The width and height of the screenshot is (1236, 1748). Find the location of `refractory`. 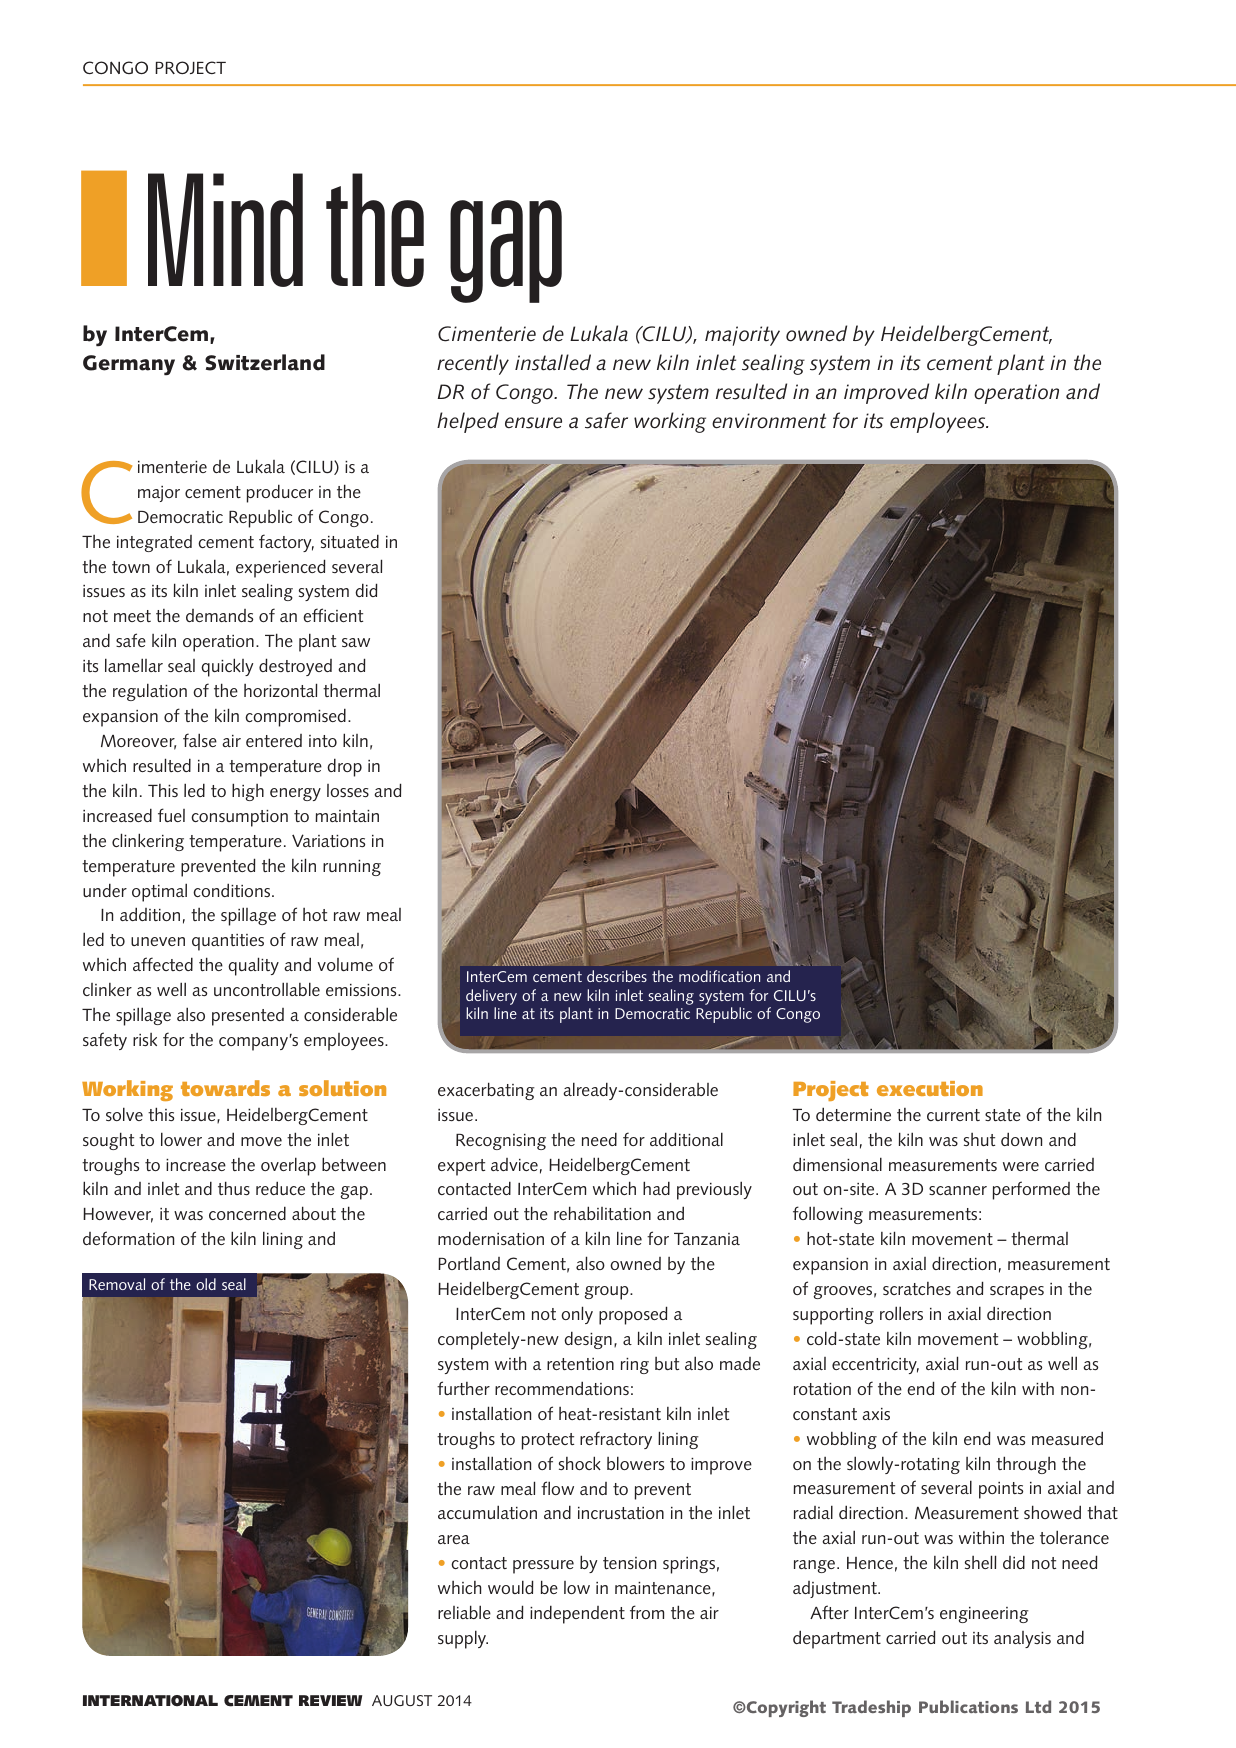

refractory is located at coordinates (616, 1440).
